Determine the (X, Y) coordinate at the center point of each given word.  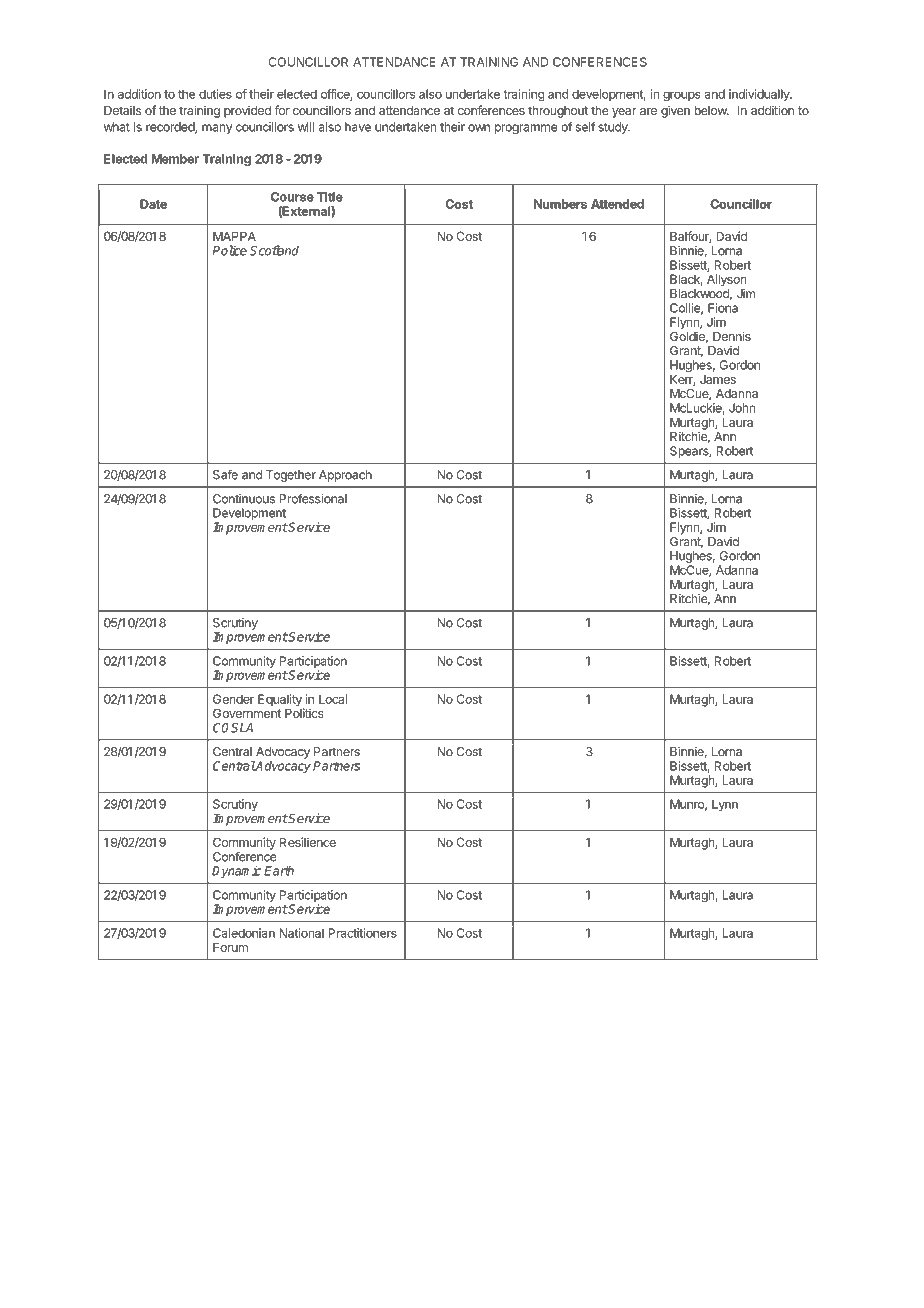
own (479, 128)
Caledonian (244, 933)
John (742, 408)
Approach (345, 476)
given (675, 111)
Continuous (244, 499)
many (217, 129)
